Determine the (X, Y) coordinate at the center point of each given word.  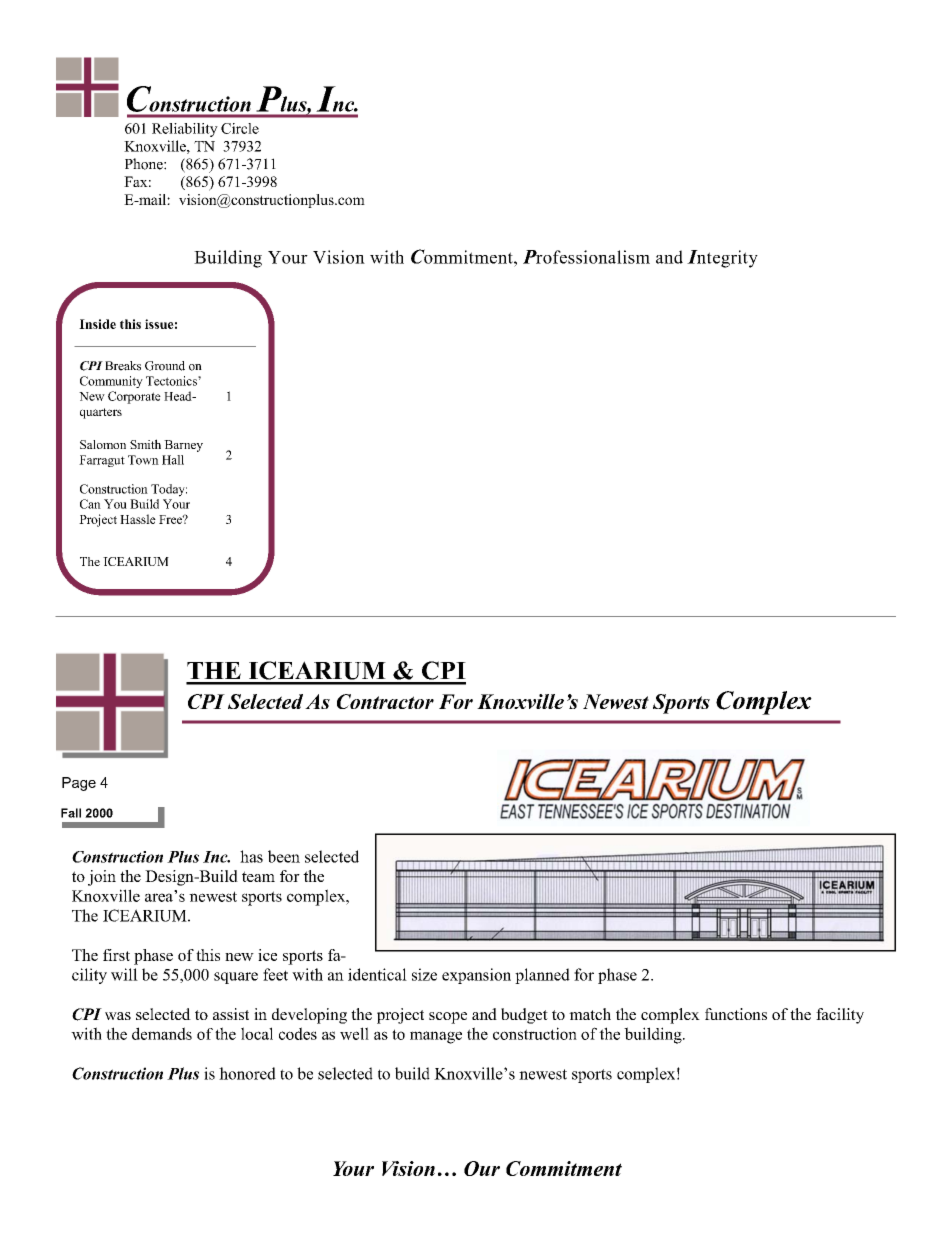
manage (436, 1037)
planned (542, 976)
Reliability (185, 130)
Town (143, 460)
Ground (165, 366)
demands (162, 1033)
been (284, 856)
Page (79, 784)
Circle (240, 128)
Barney (183, 446)
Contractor (385, 701)
